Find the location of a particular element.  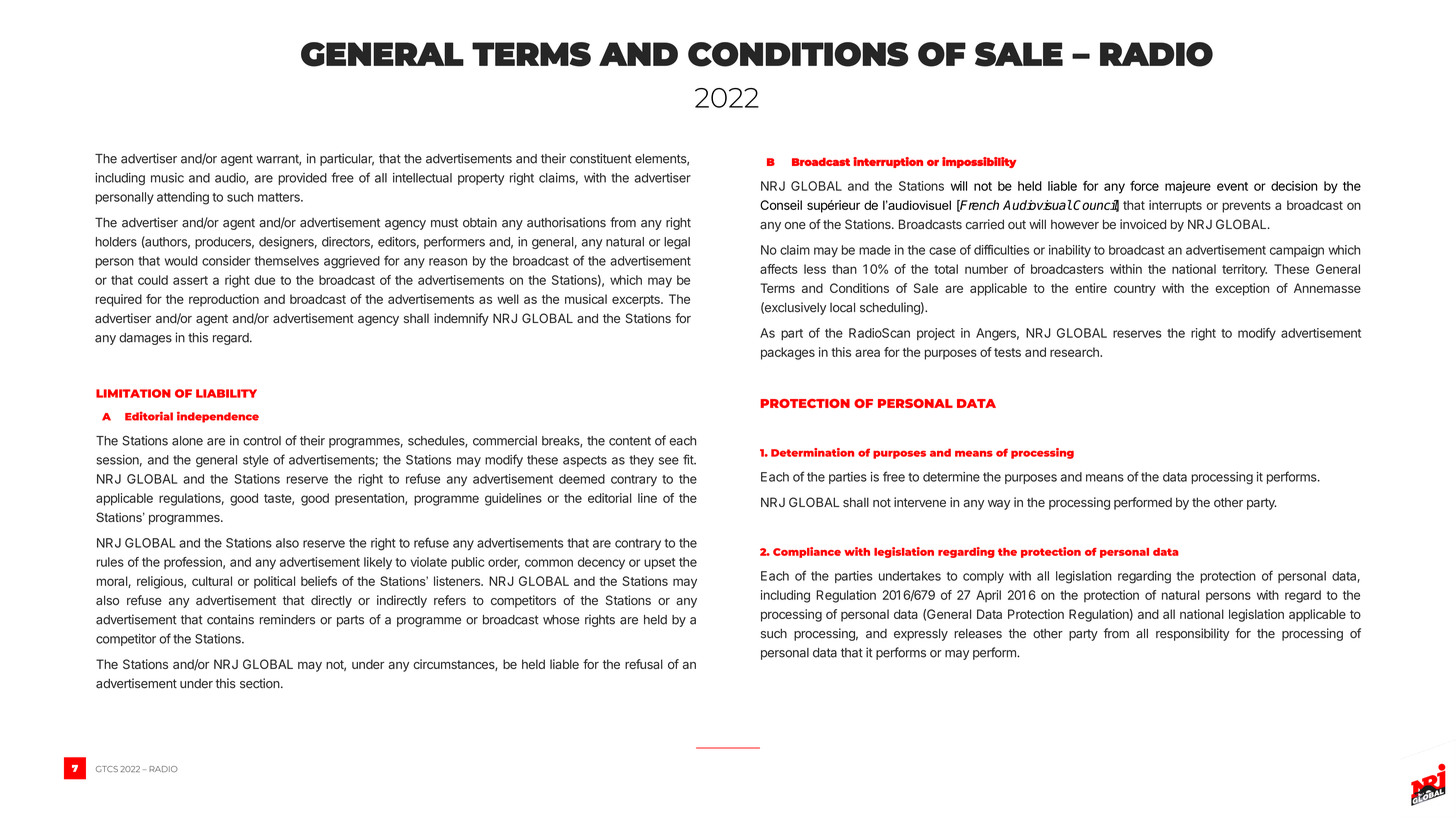

constituent is located at coordinates (601, 158).
